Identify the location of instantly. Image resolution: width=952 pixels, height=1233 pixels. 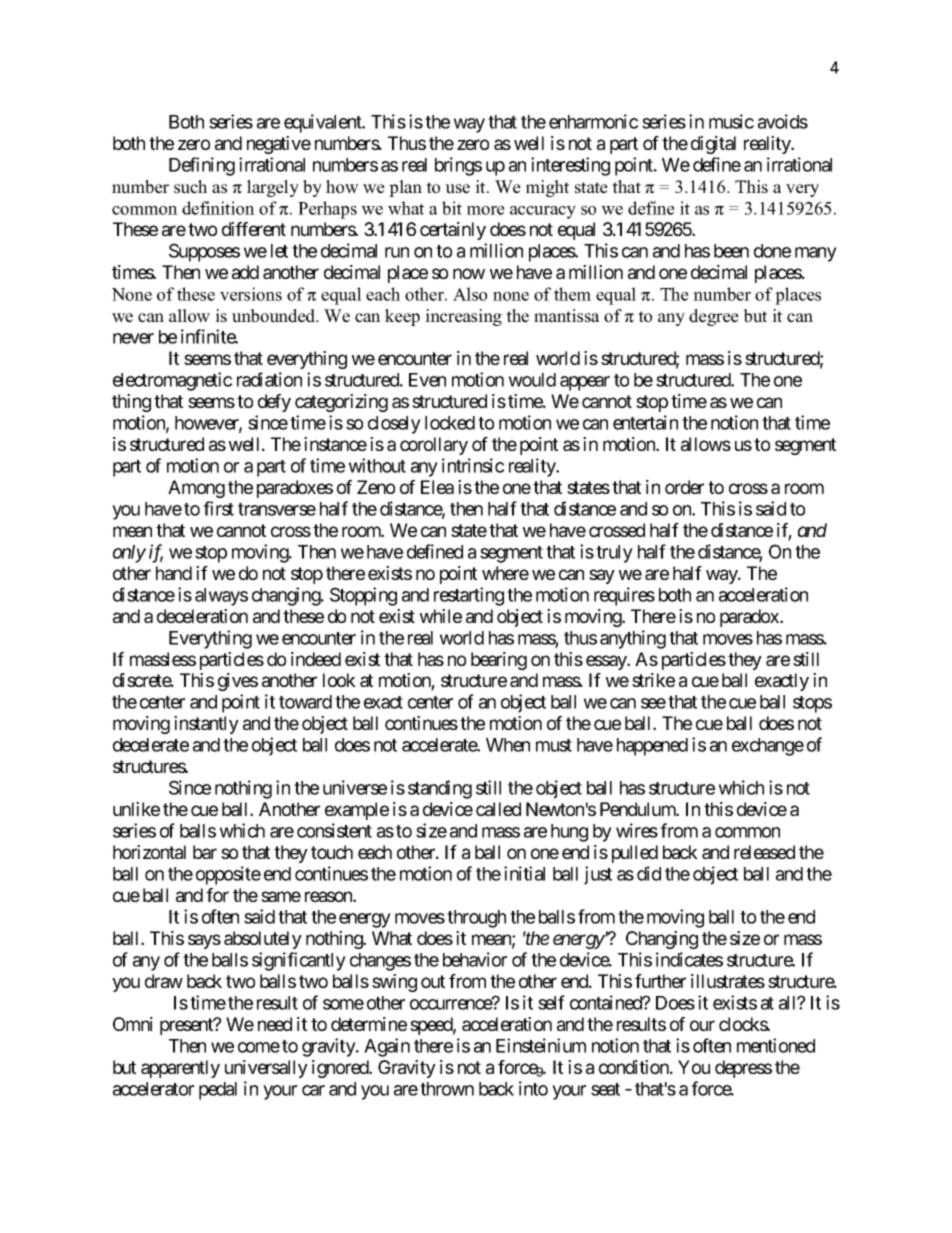
(206, 725).
